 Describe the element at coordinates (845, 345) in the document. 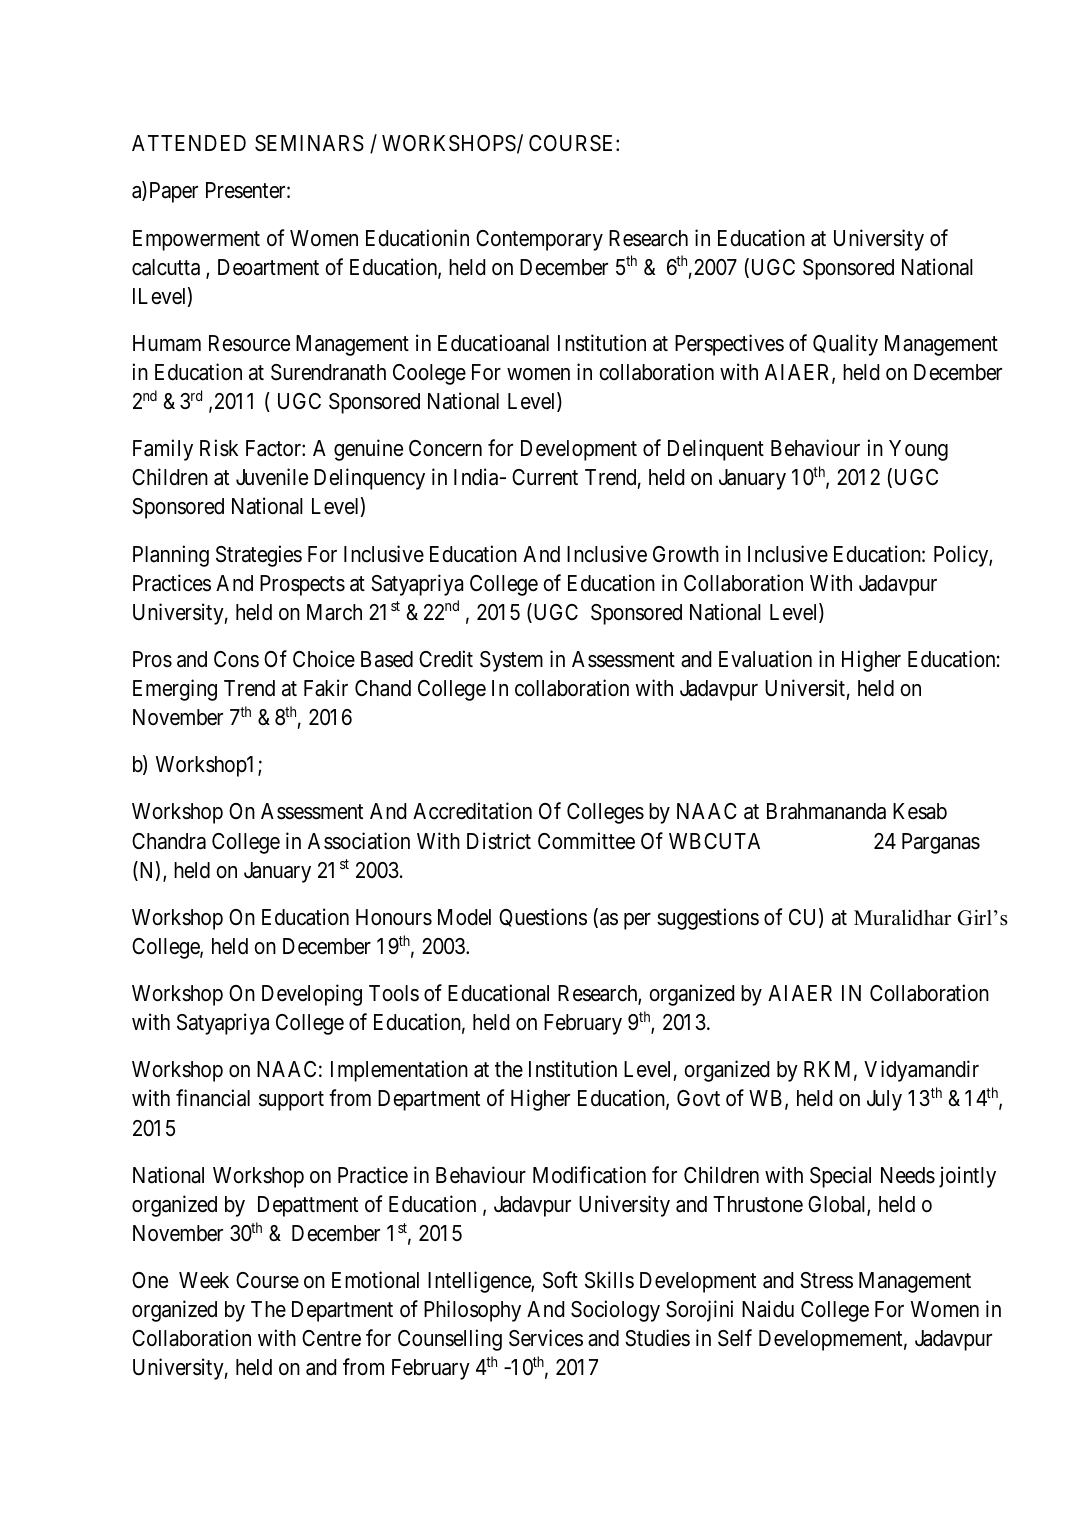

I see `Quality` at that location.
